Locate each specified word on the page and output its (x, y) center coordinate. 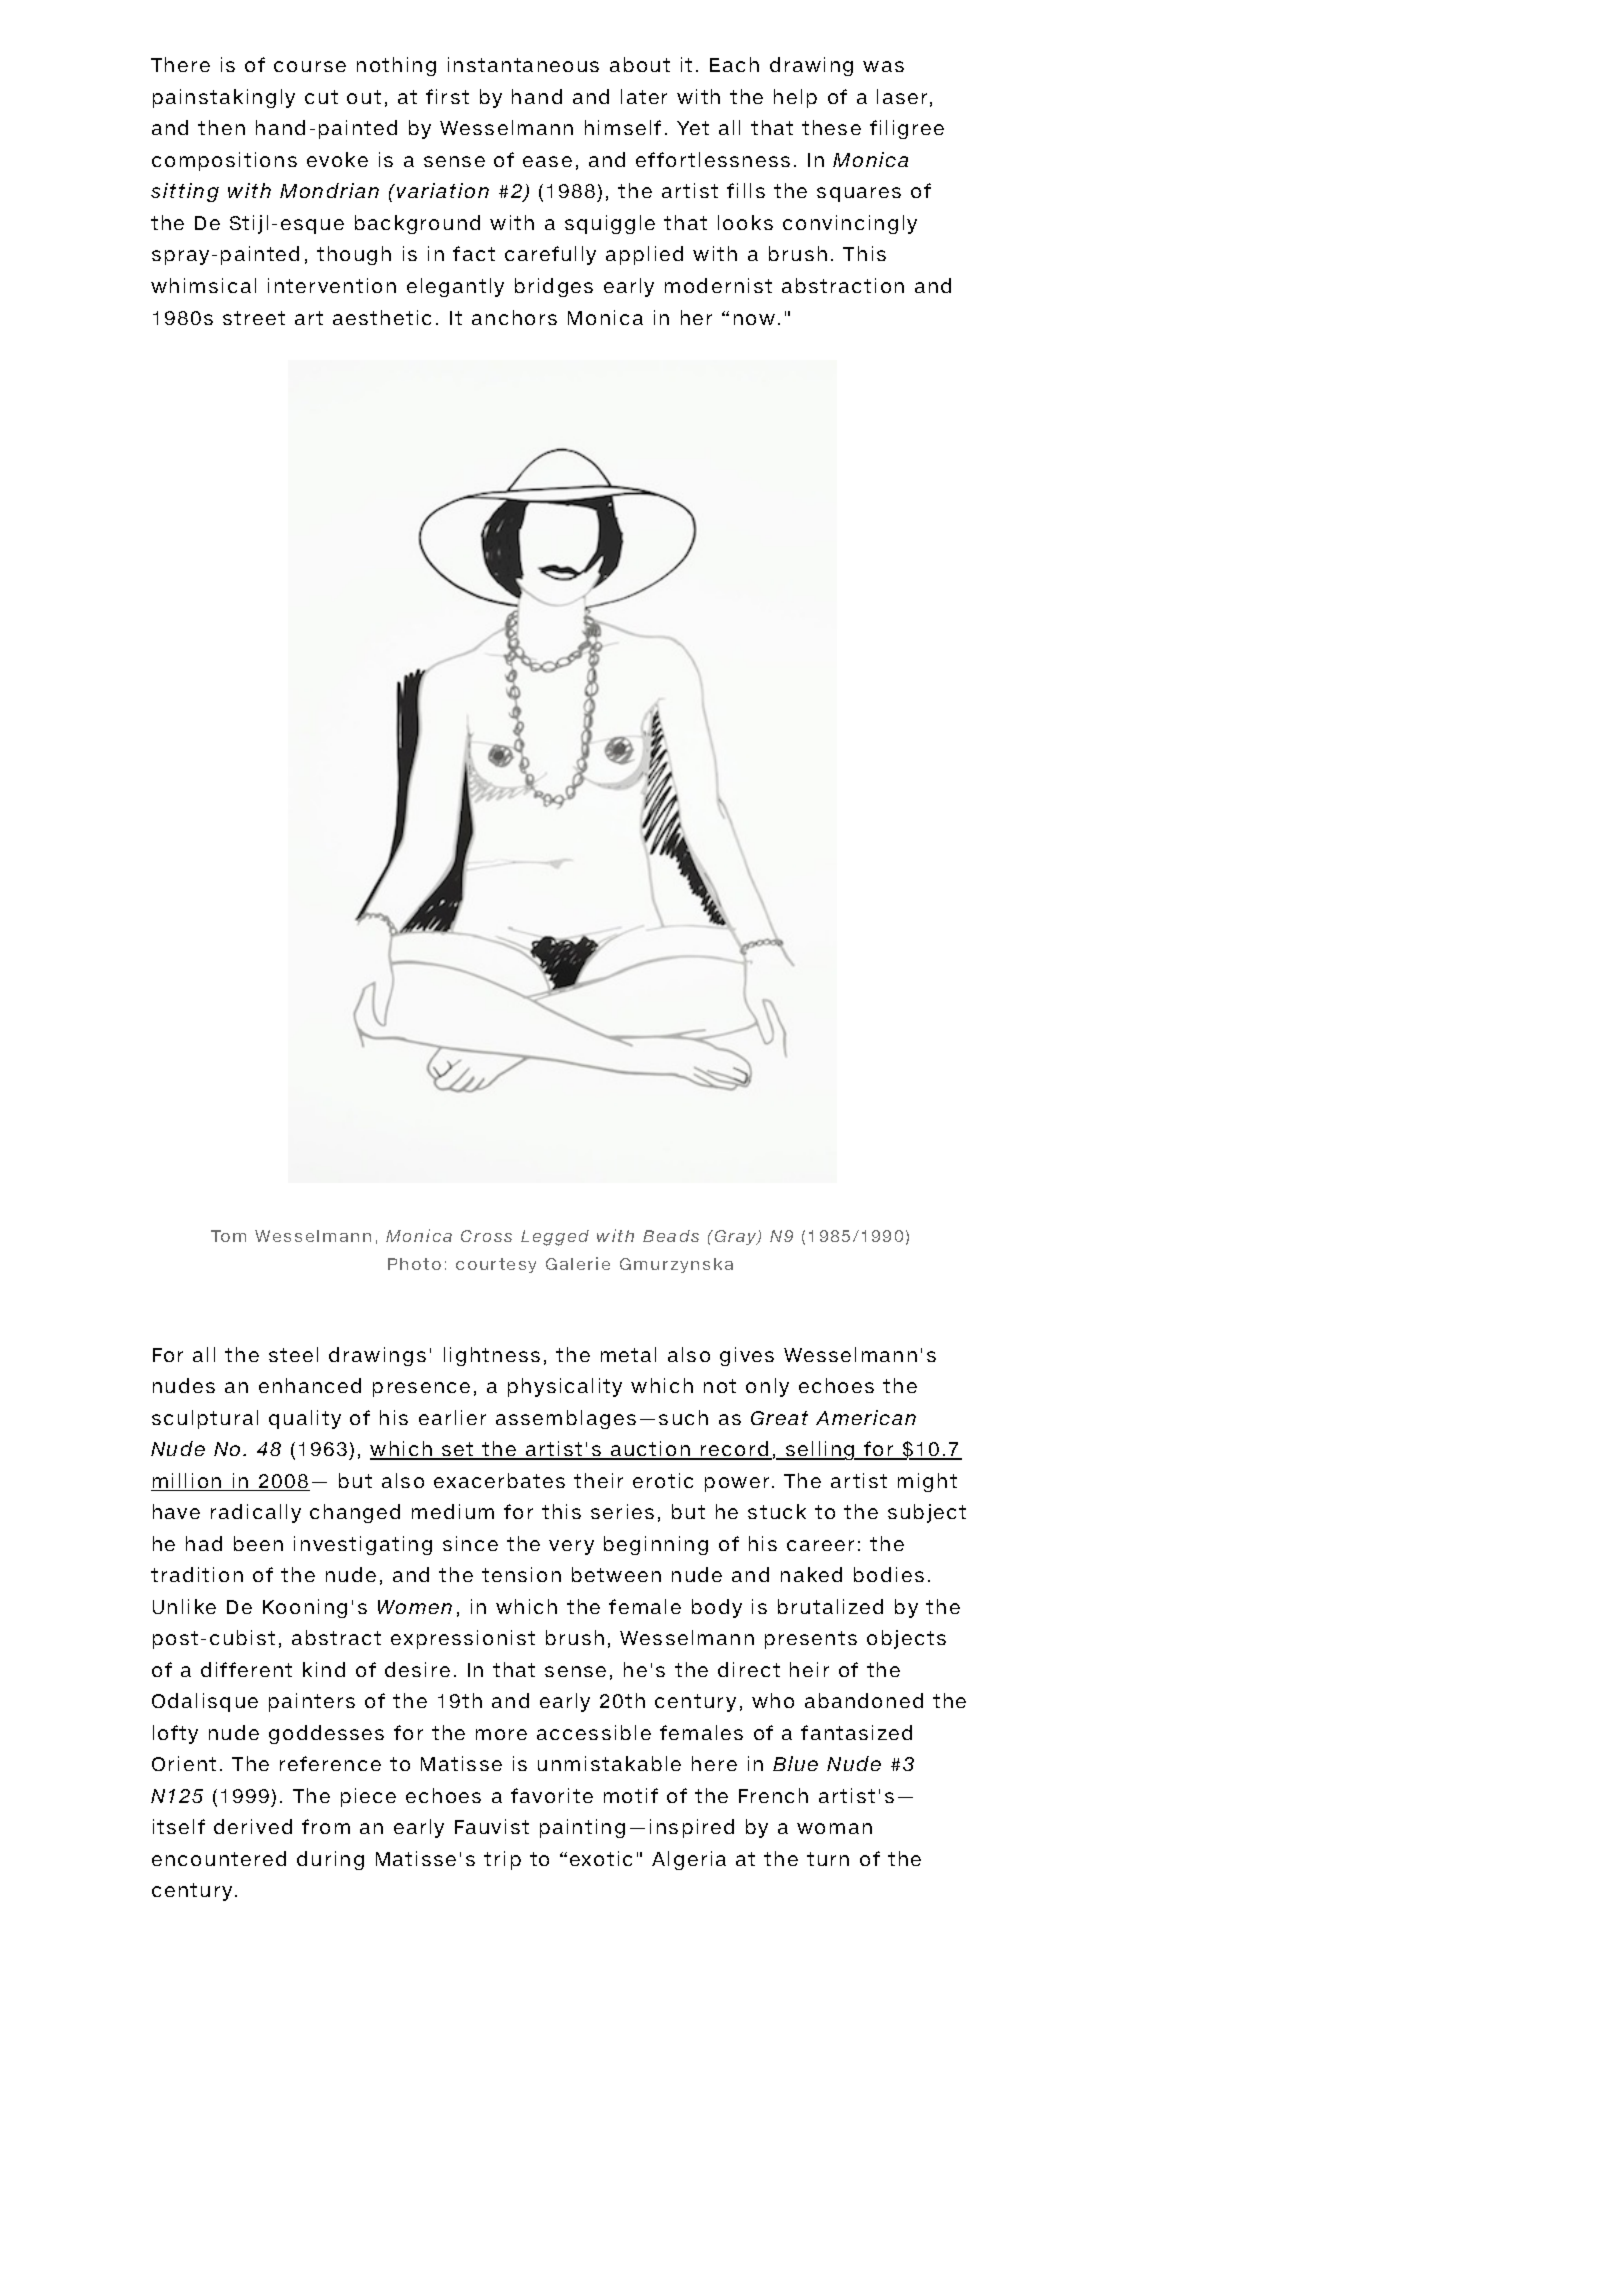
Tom (228, 1236)
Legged (555, 1238)
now (754, 319)
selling (820, 1450)
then (221, 127)
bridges (554, 287)
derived (253, 1826)
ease (547, 161)
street (254, 318)
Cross (486, 1236)
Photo (414, 1264)
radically (256, 1513)
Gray (737, 1237)
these (831, 127)
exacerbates (499, 1480)
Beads (671, 1236)
